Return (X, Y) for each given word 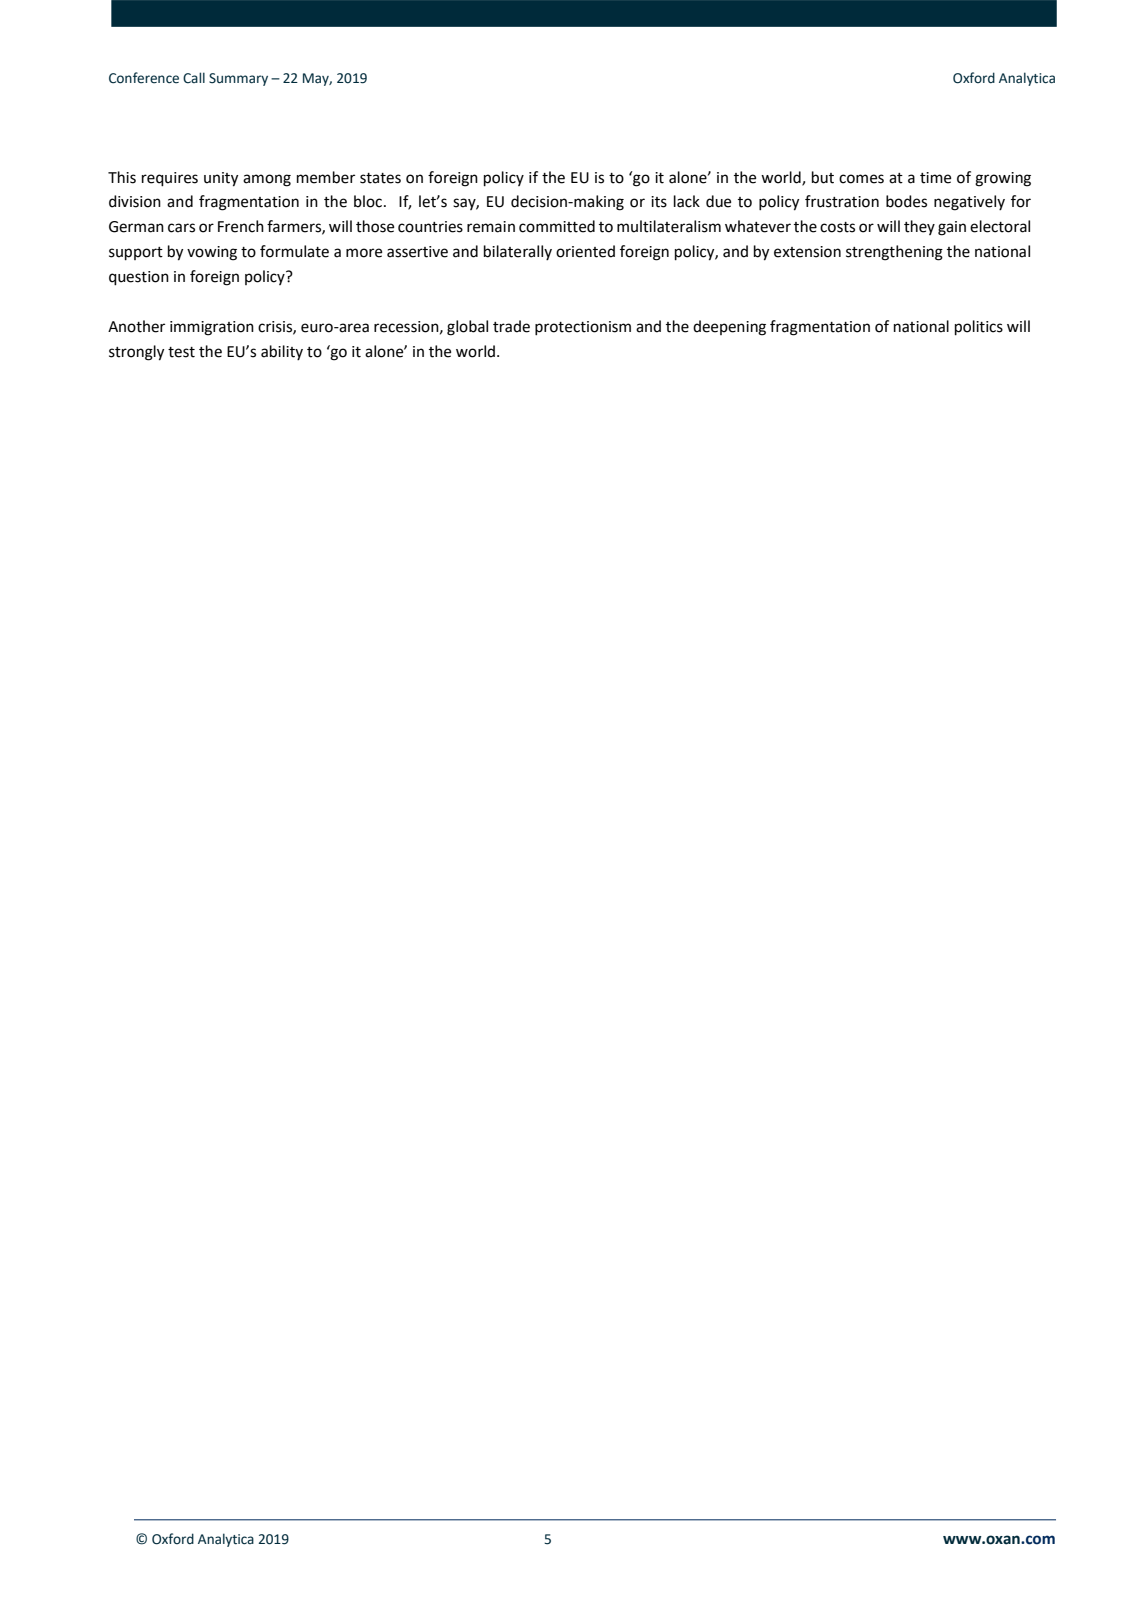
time (935, 178)
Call (194, 78)
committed (557, 226)
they (919, 227)
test (181, 352)
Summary (238, 79)
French (241, 226)
